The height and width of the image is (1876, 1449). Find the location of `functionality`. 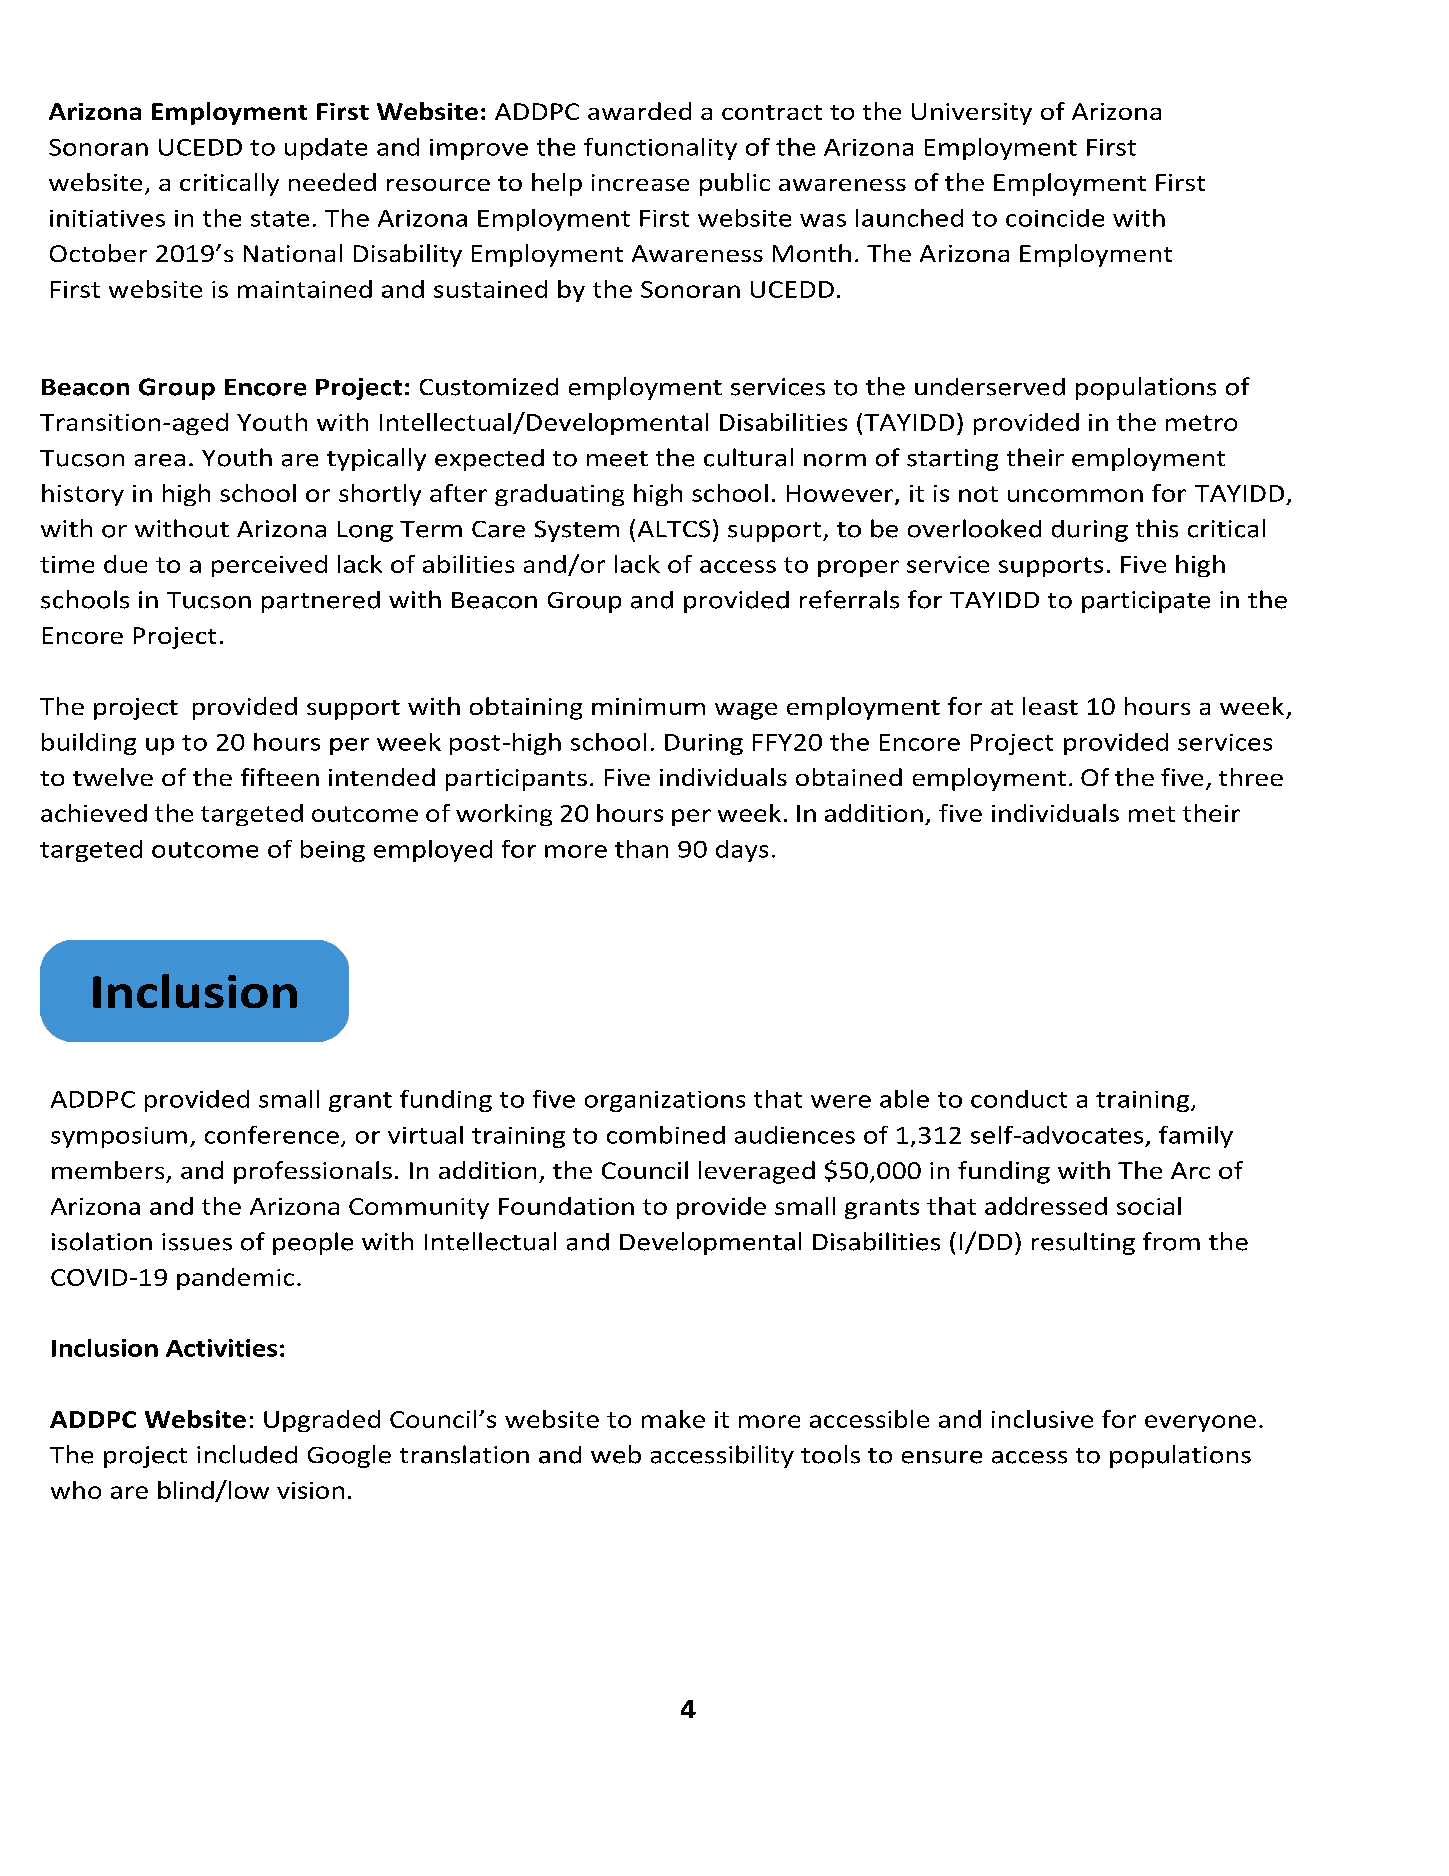

functionality is located at coordinates (660, 149).
